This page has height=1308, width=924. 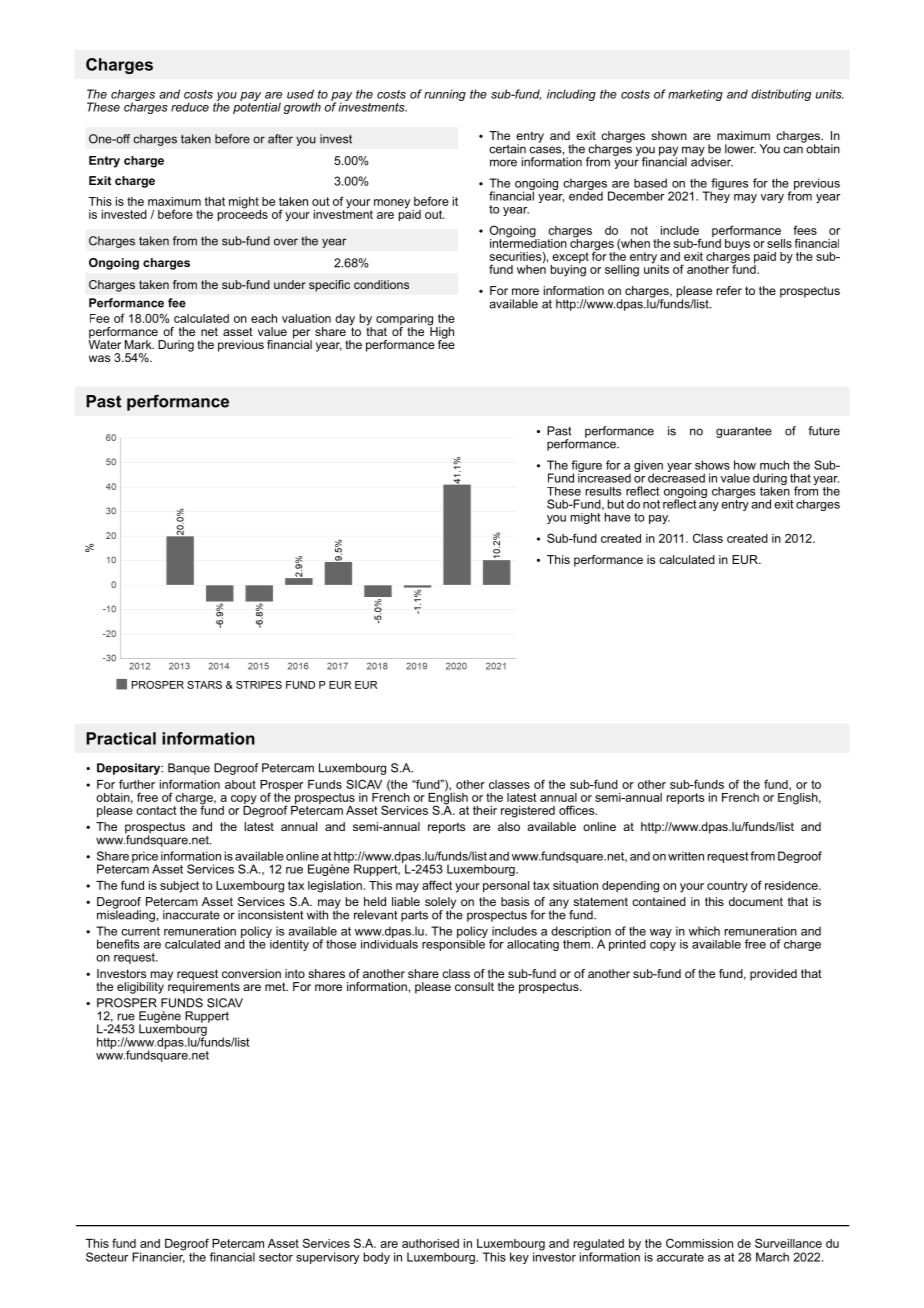 I want to click on affect, so click(x=437, y=885).
